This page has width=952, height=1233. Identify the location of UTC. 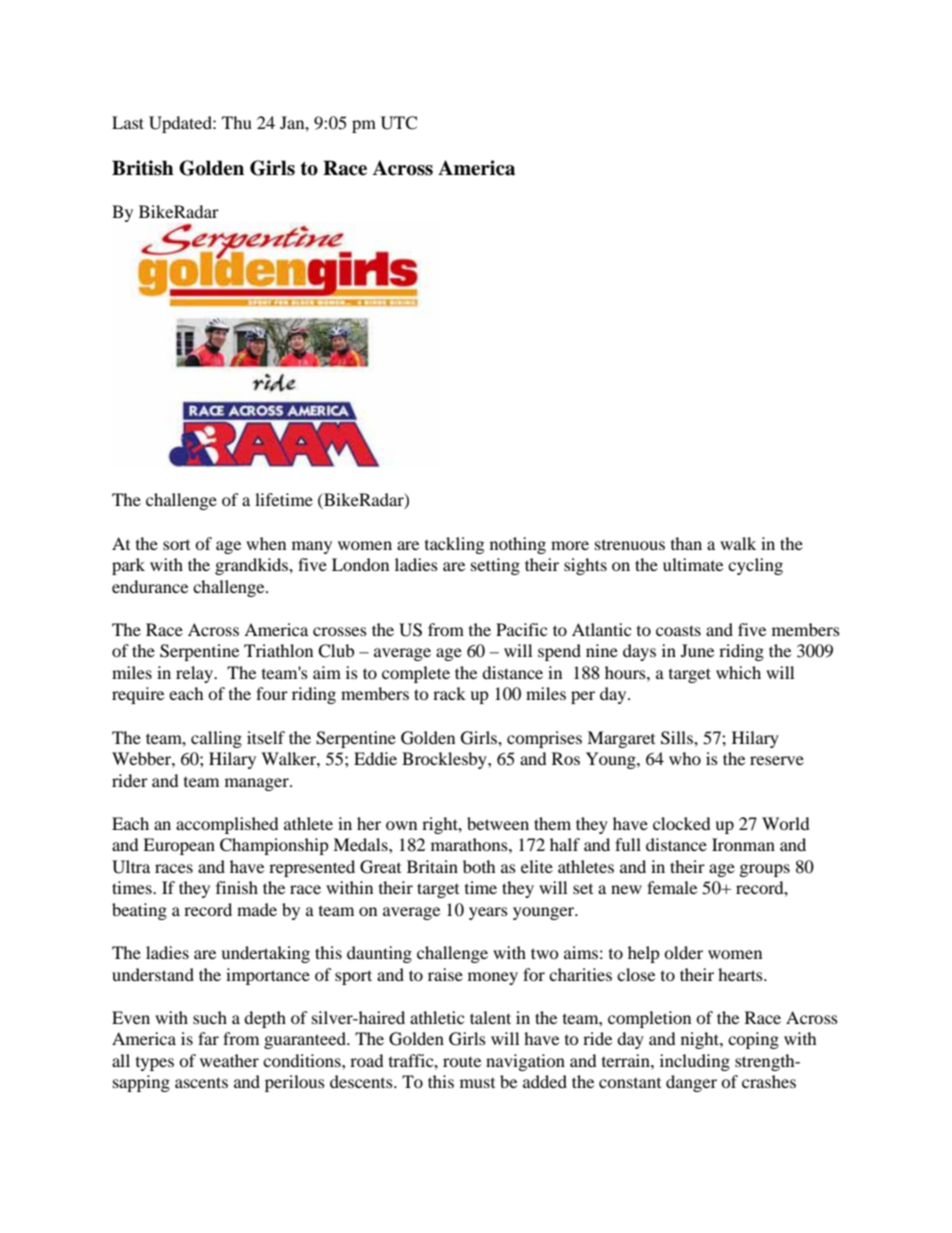
(399, 123).
